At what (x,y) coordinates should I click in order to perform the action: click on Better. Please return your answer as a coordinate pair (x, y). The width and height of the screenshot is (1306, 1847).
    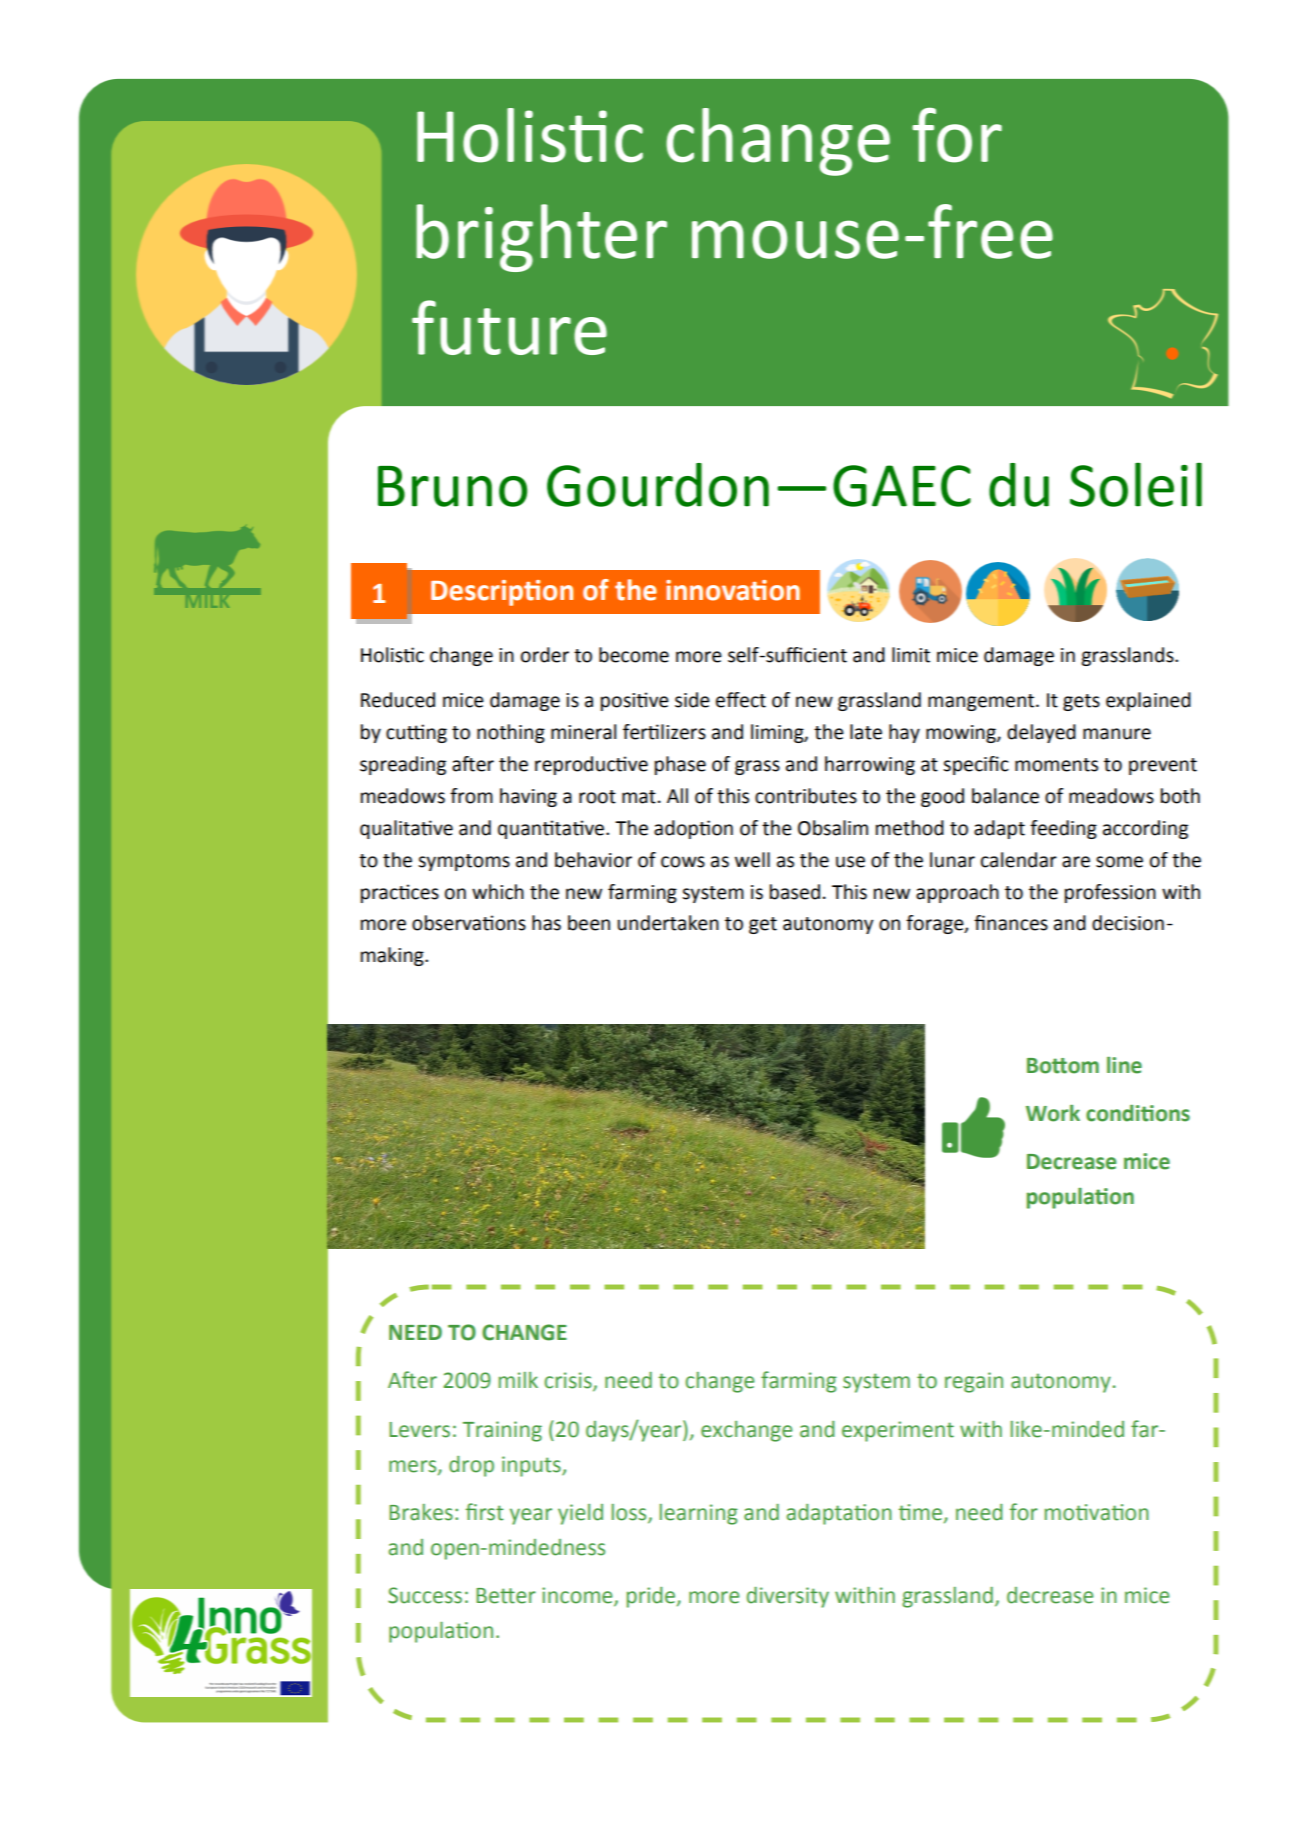
    Looking at the image, I should click on (506, 1596).
